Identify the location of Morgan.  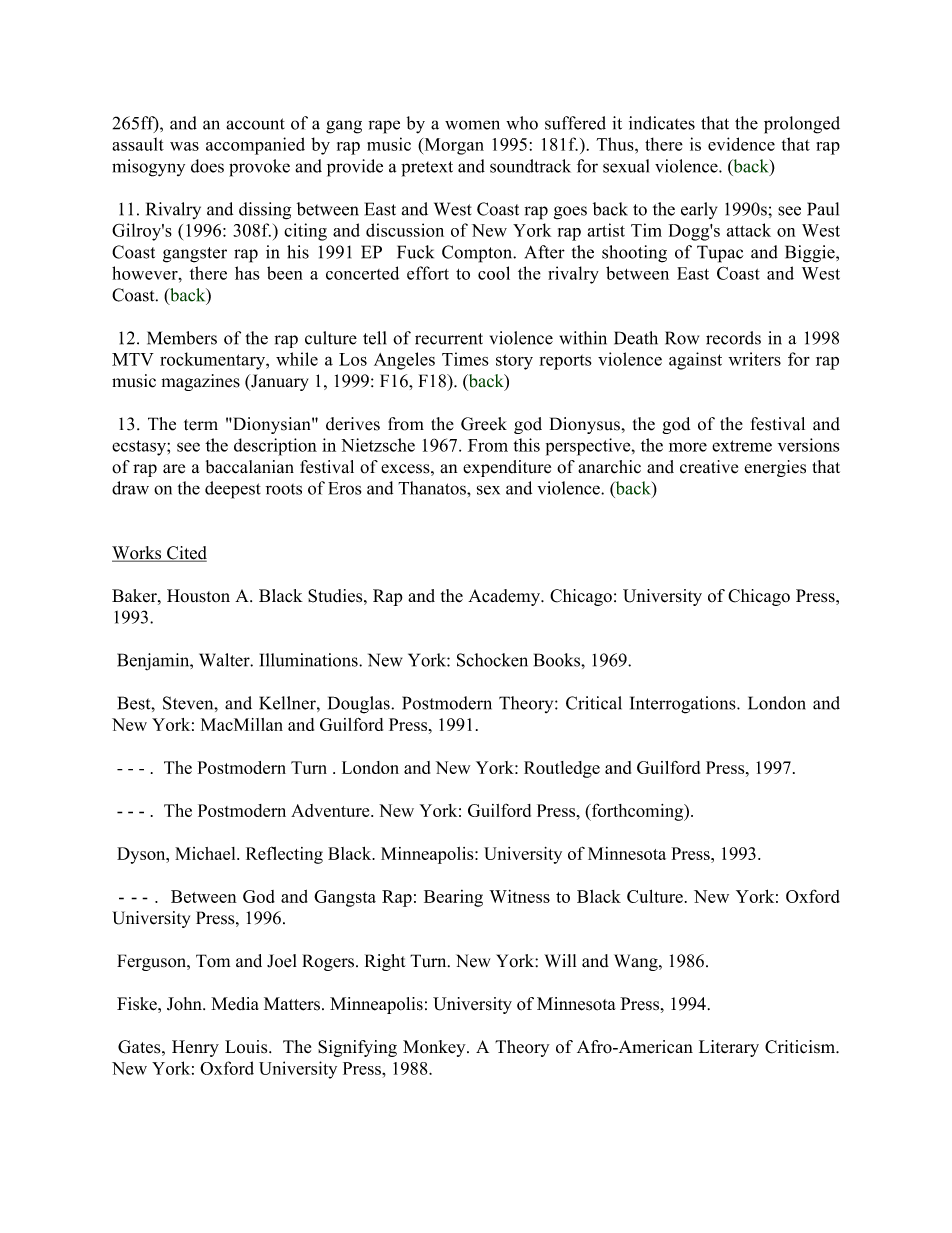
(453, 146).
